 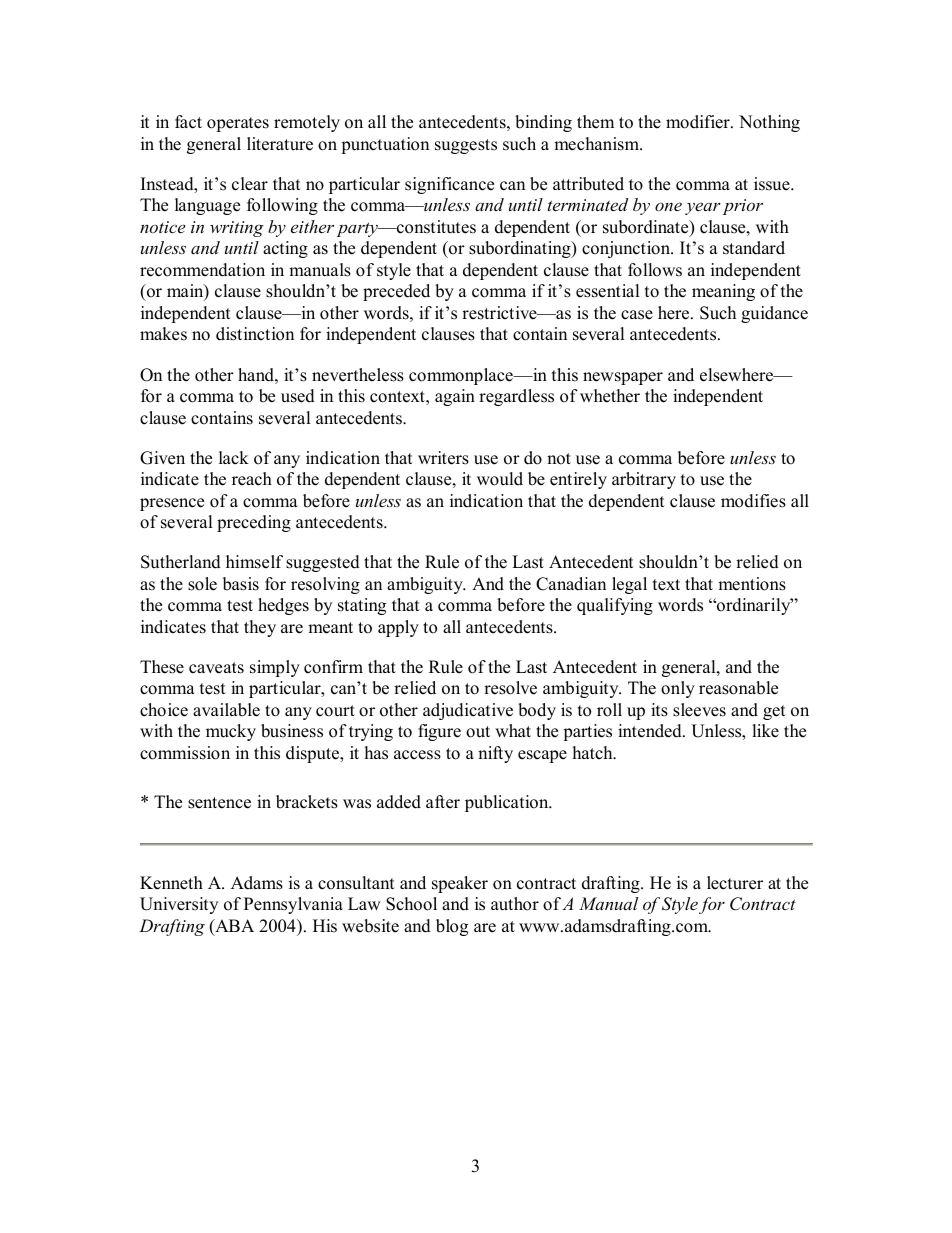 What do you see at coordinates (238, 124) in the screenshot?
I see `operates` at bounding box center [238, 124].
